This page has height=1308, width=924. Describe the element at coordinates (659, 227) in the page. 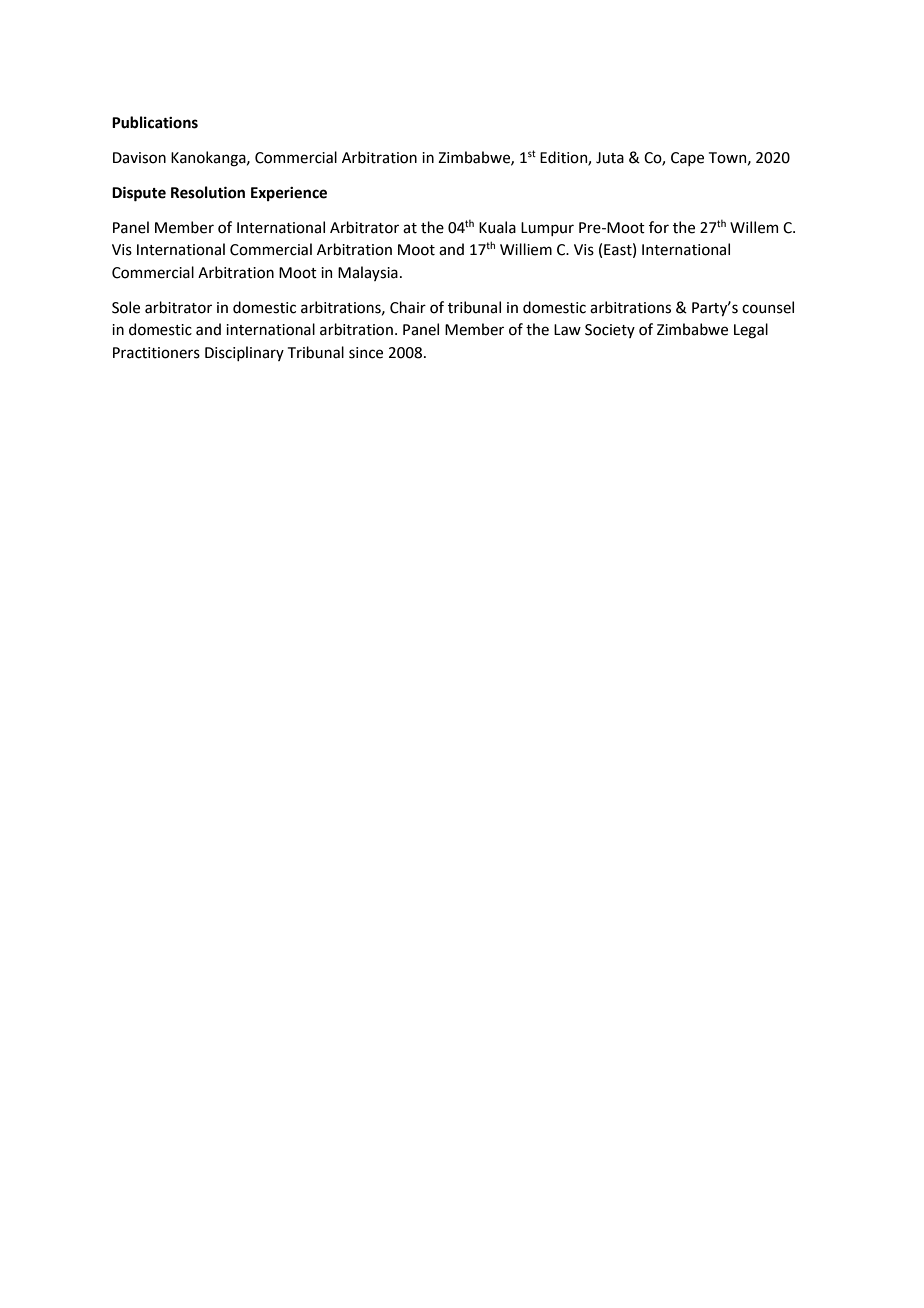

I see `for` at that location.
